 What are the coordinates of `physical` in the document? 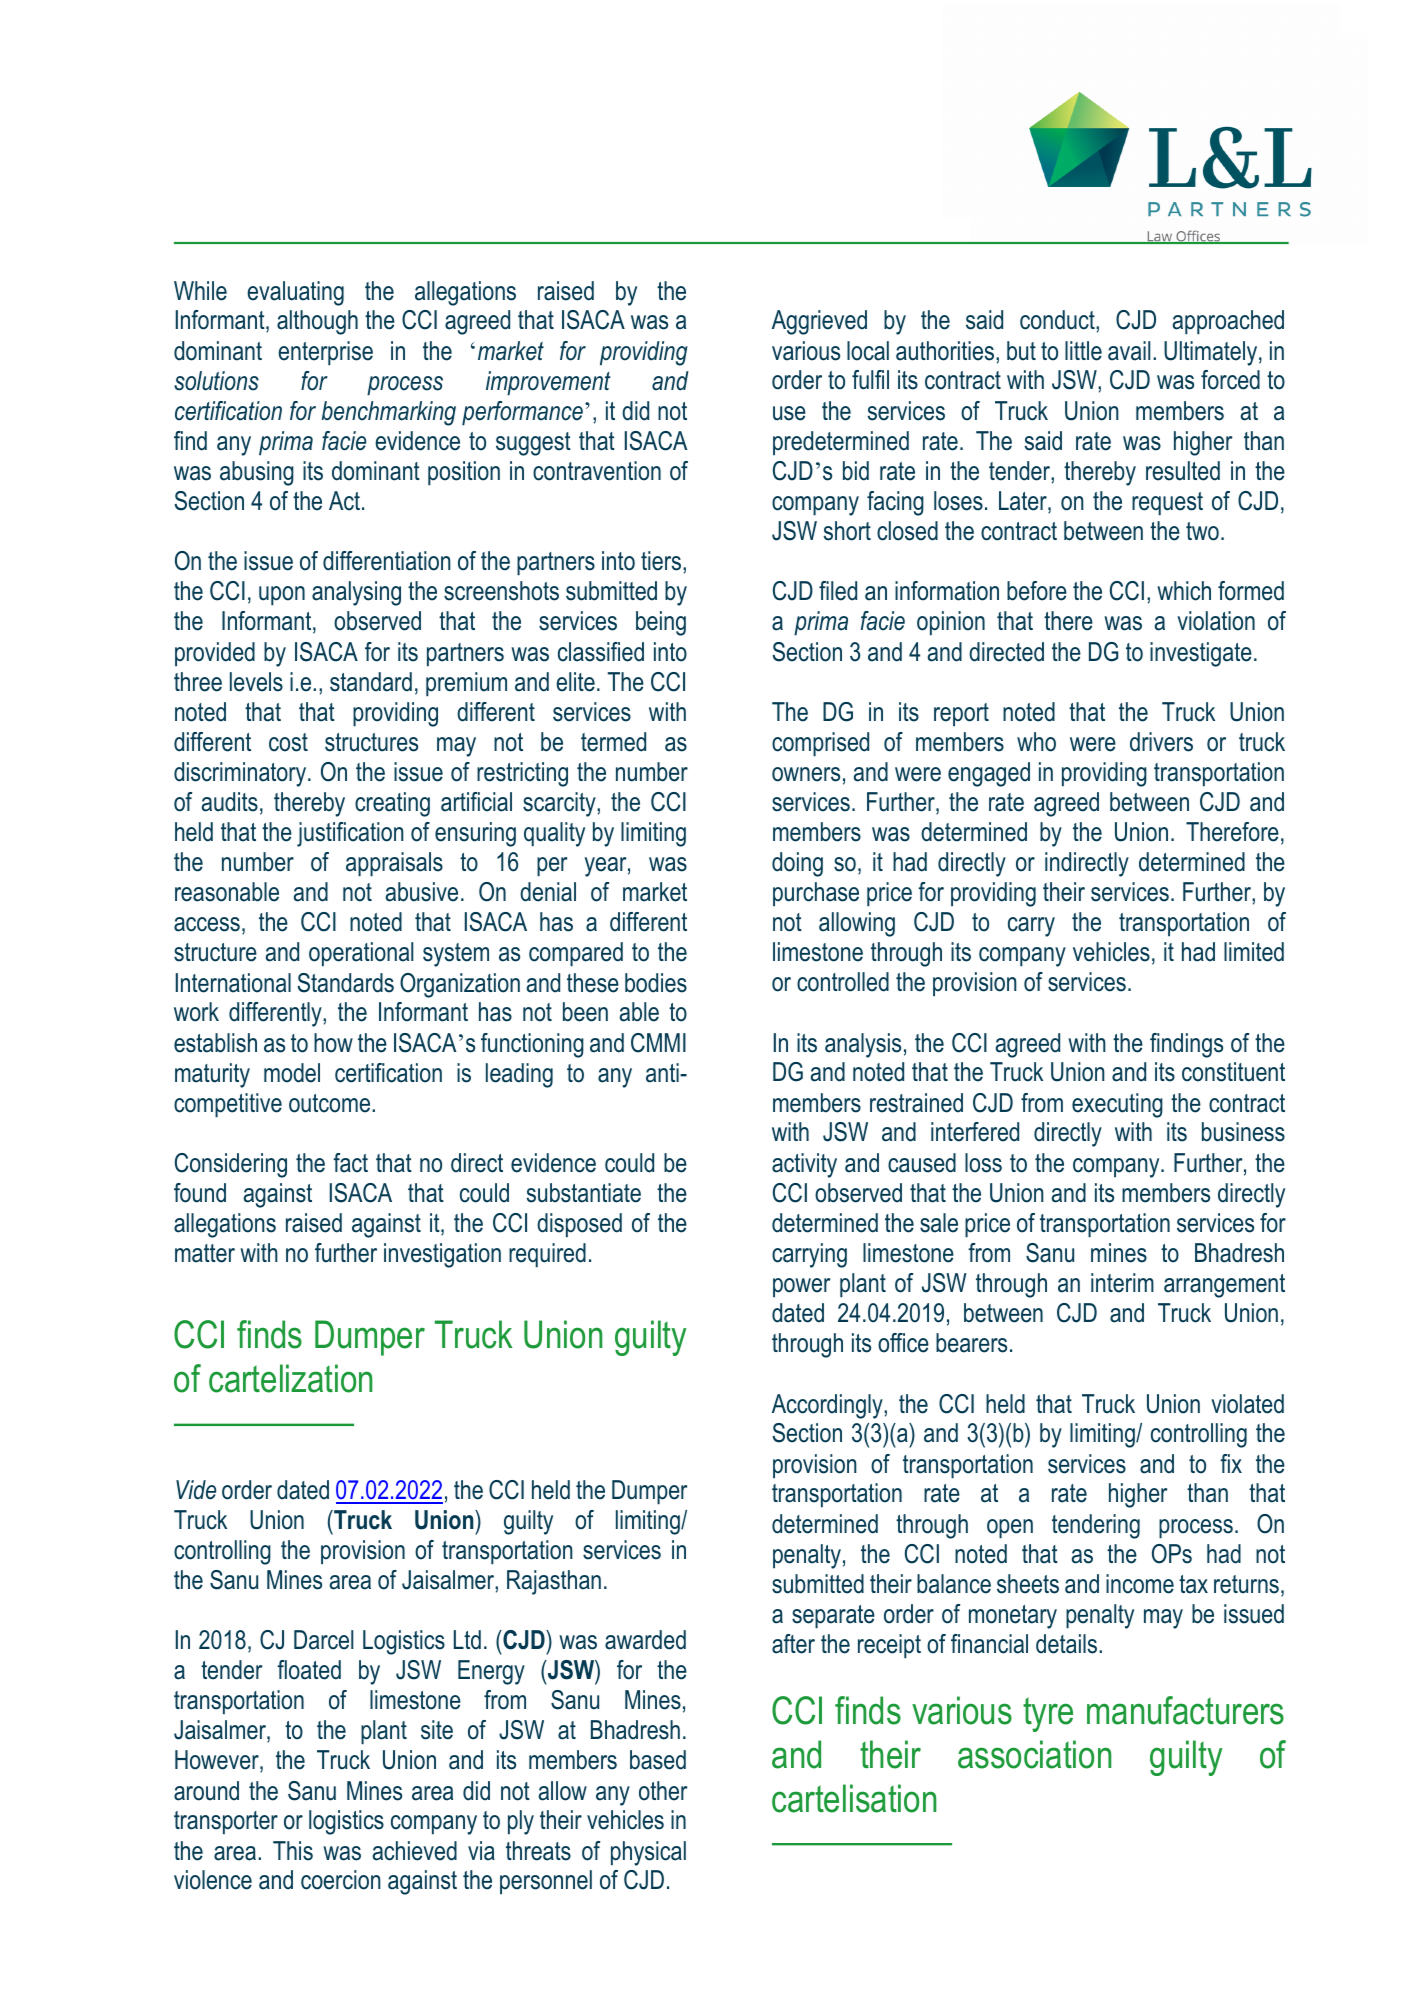 It's located at (648, 1853).
